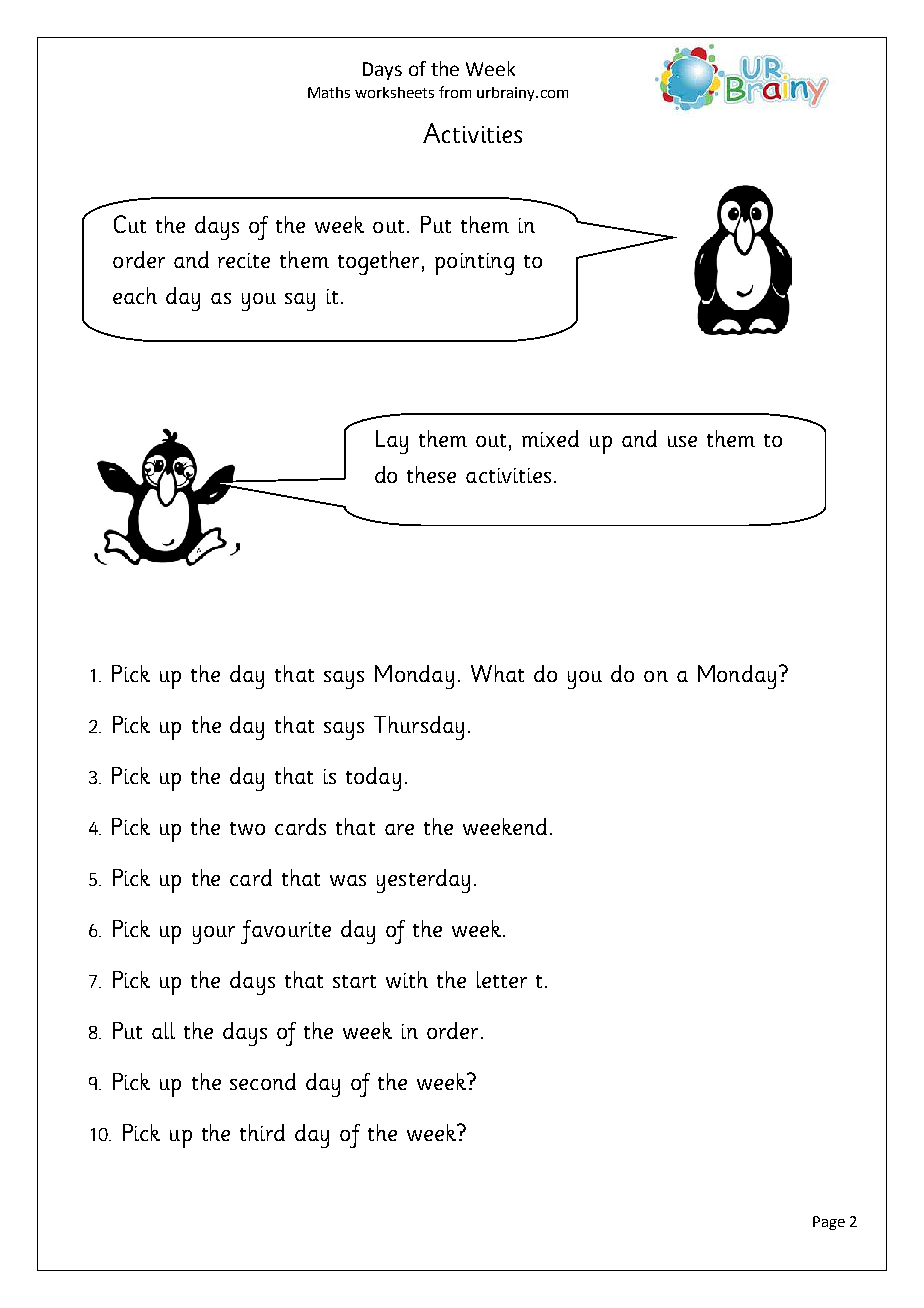 This screenshot has height=1308, width=924. What do you see at coordinates (329, 92) in the screenshot?
I see `Maths` at bounding box center [329, 92].
